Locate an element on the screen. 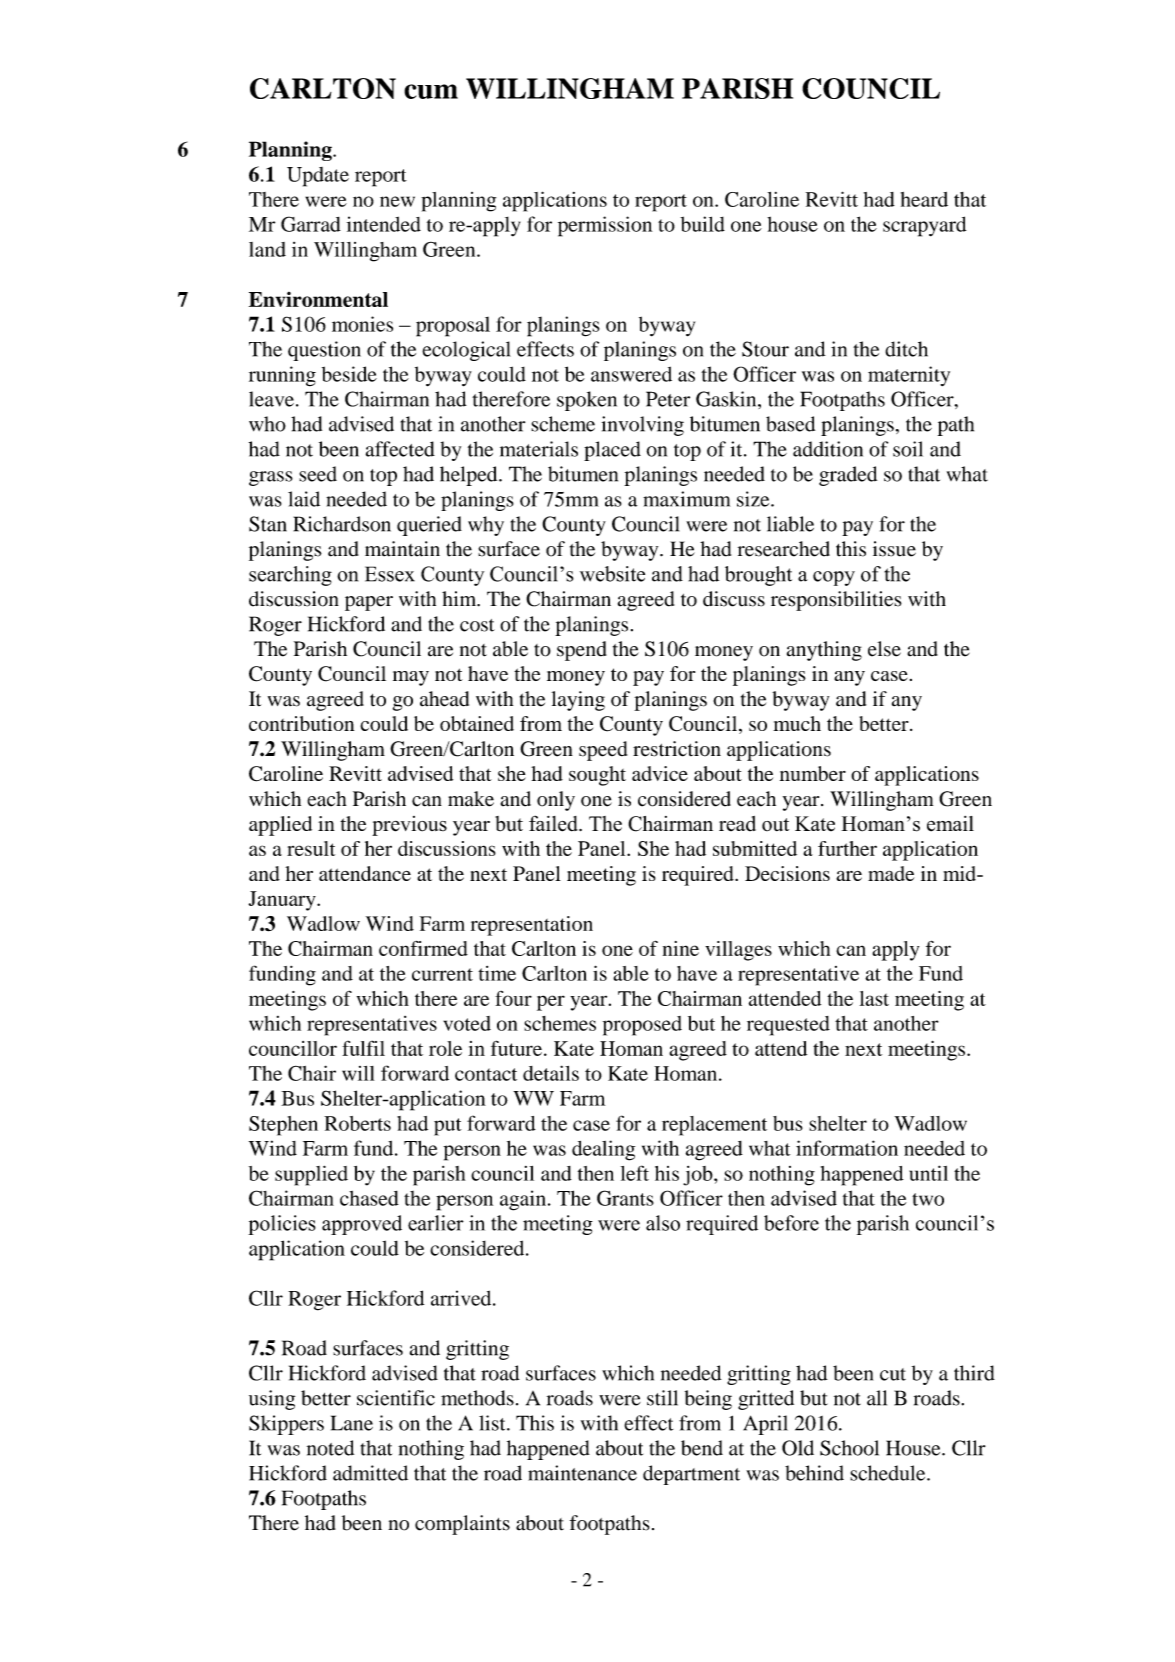 This screenshot has height=1662, width=1175. proposed is located at coordinates (642, 1026).
